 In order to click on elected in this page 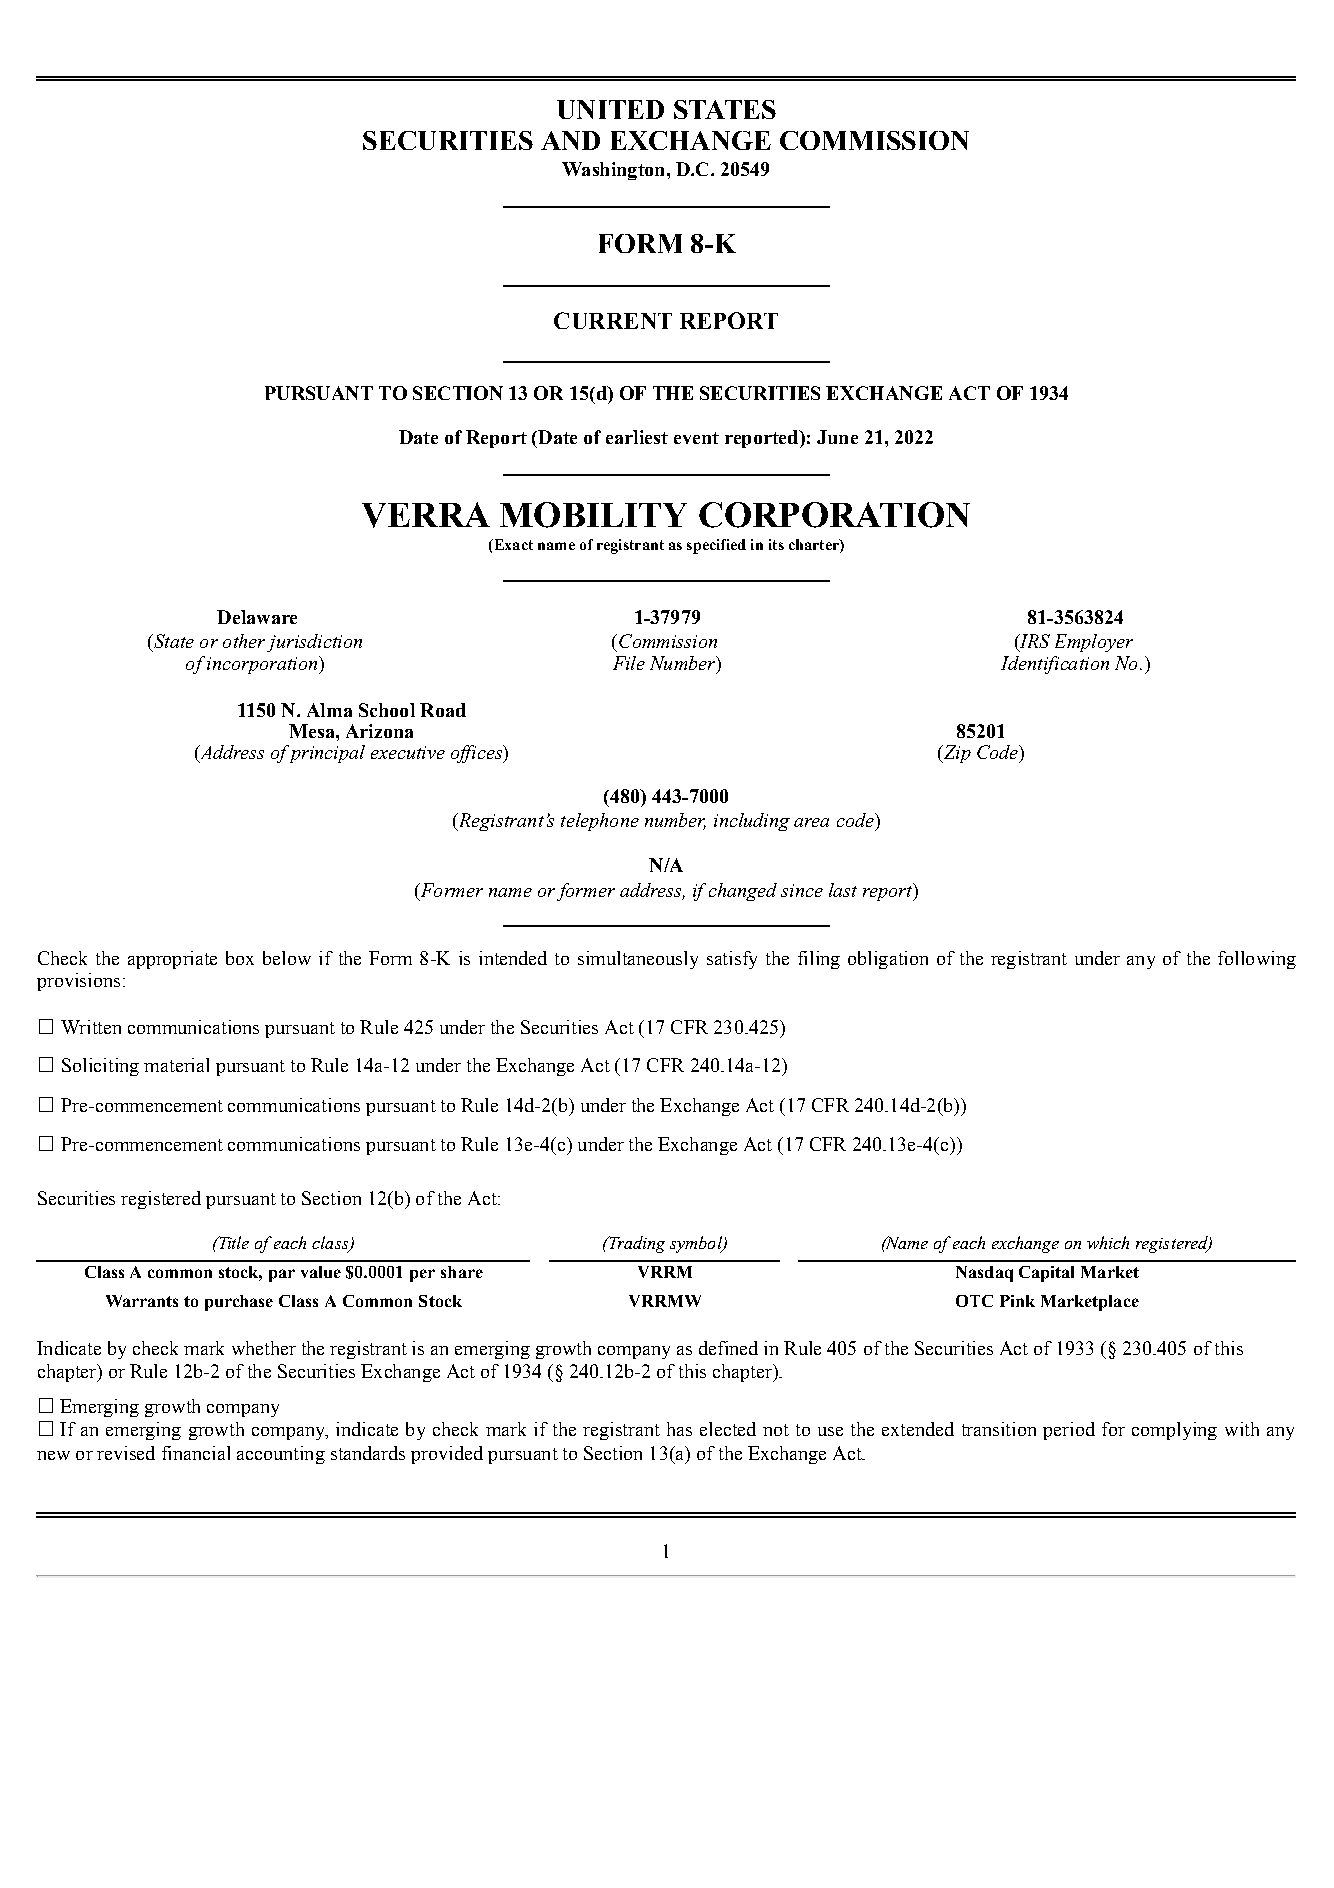, I will do `click(728, 1429)`.
